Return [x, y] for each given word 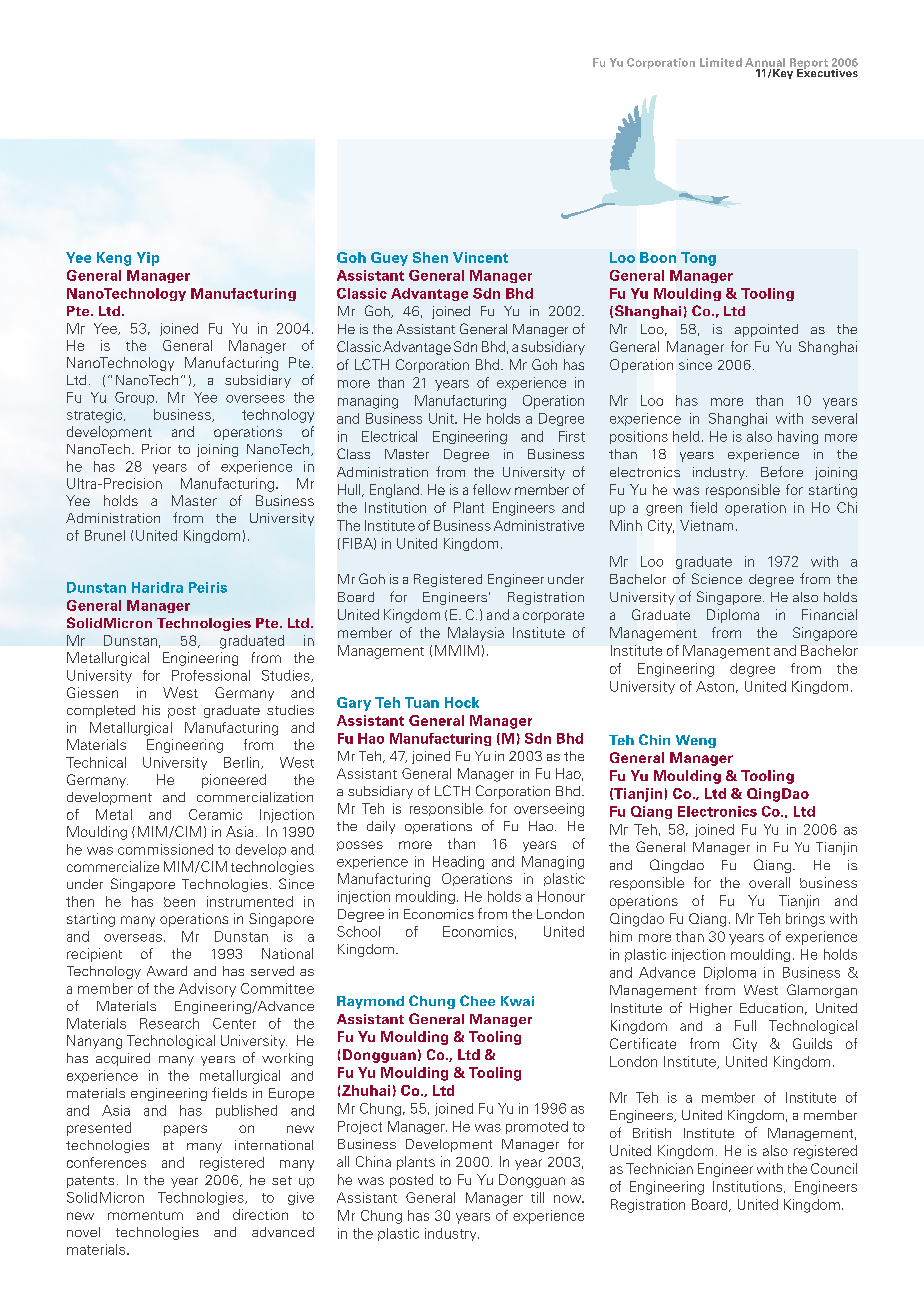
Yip [148, 259]
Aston [715, 686]
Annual [765, 62]
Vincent [480, 257]
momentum [145, 1215]
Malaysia [476, 634]
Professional [211, 675]
